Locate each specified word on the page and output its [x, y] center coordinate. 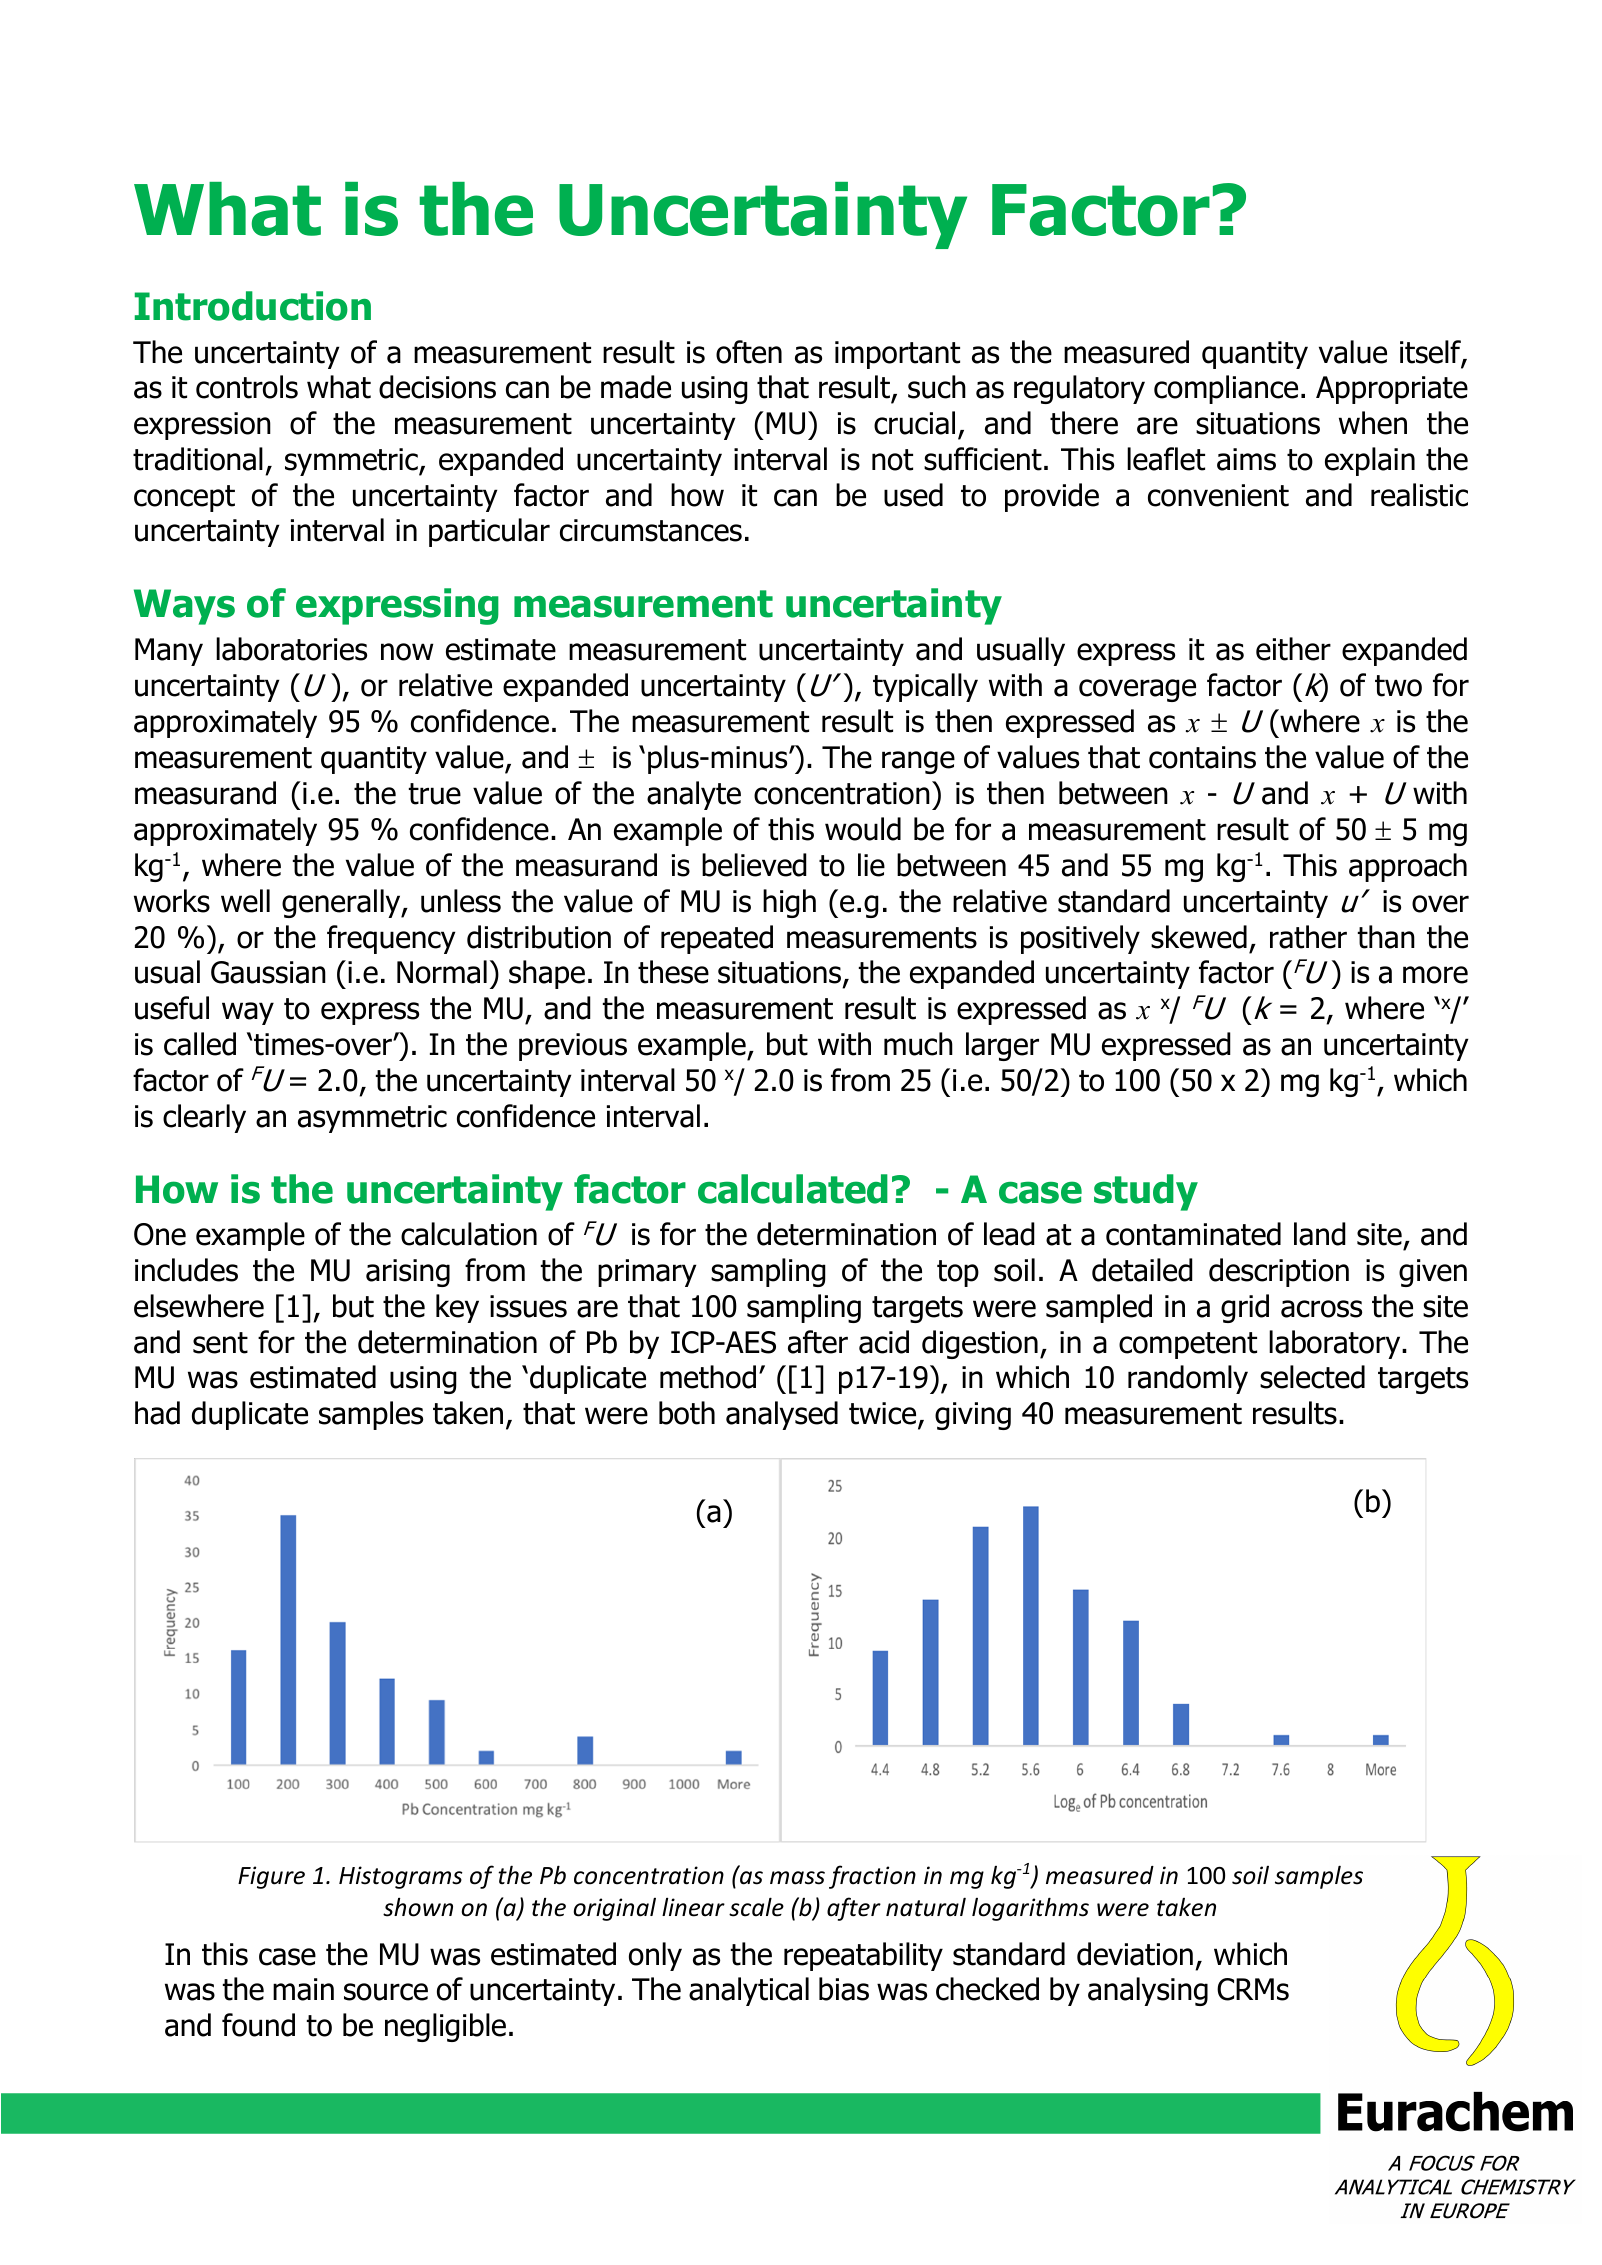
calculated [793, 1189]
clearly [204, 1118]
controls [247, 387]
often [749, 352]
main [303, 1989]
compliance [1226, 389]
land [1320, 1234]
